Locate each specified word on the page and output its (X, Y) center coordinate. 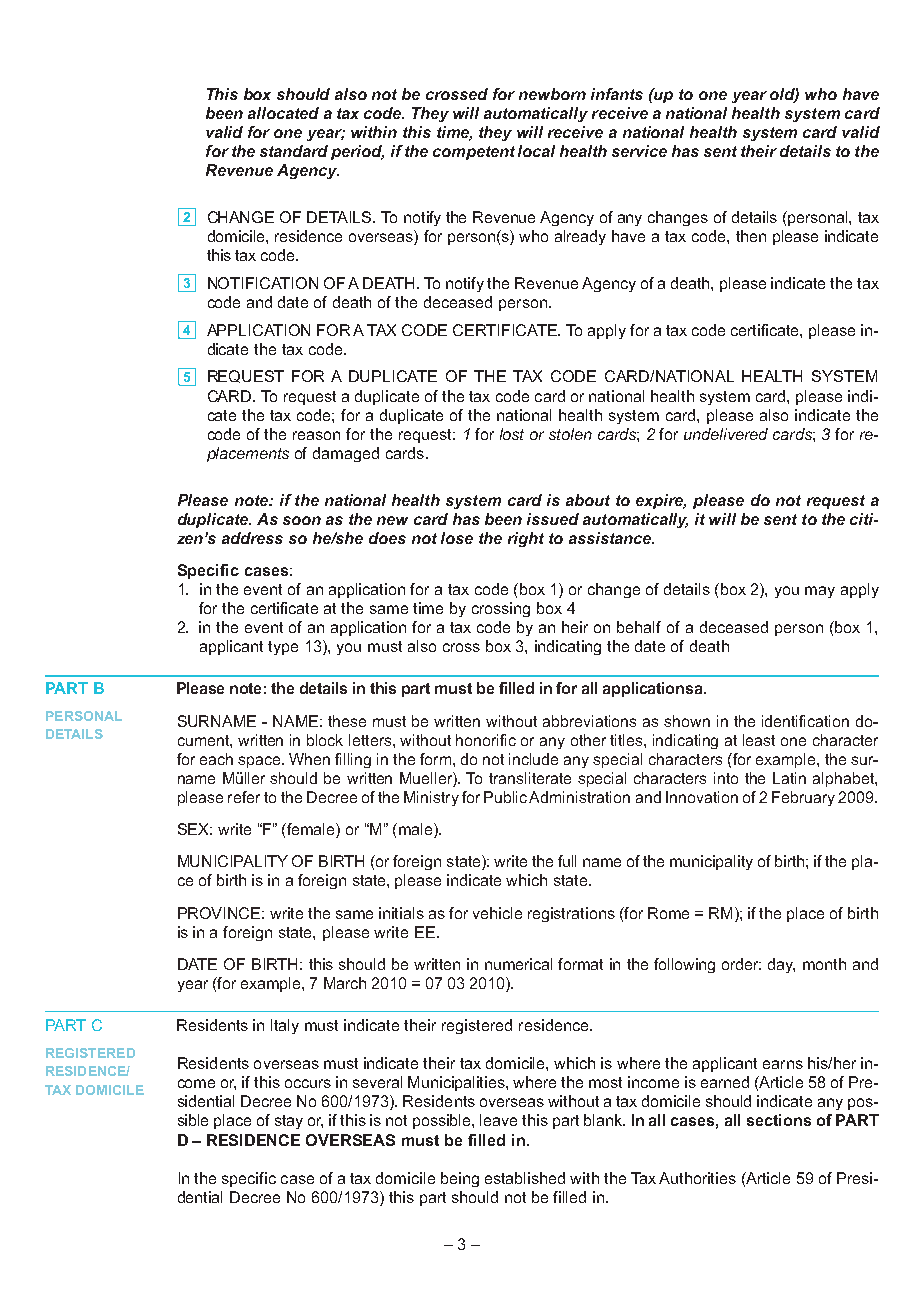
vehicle (497, 913)
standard (294, 151)
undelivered (726, 434)
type (283, 648)
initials (401, 913)
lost (512, 434)
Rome (668, 913)
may (820, 592)
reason (316, 435)
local (536, 151)
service (639, 151)
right (526, 539)
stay (289, 1122)
